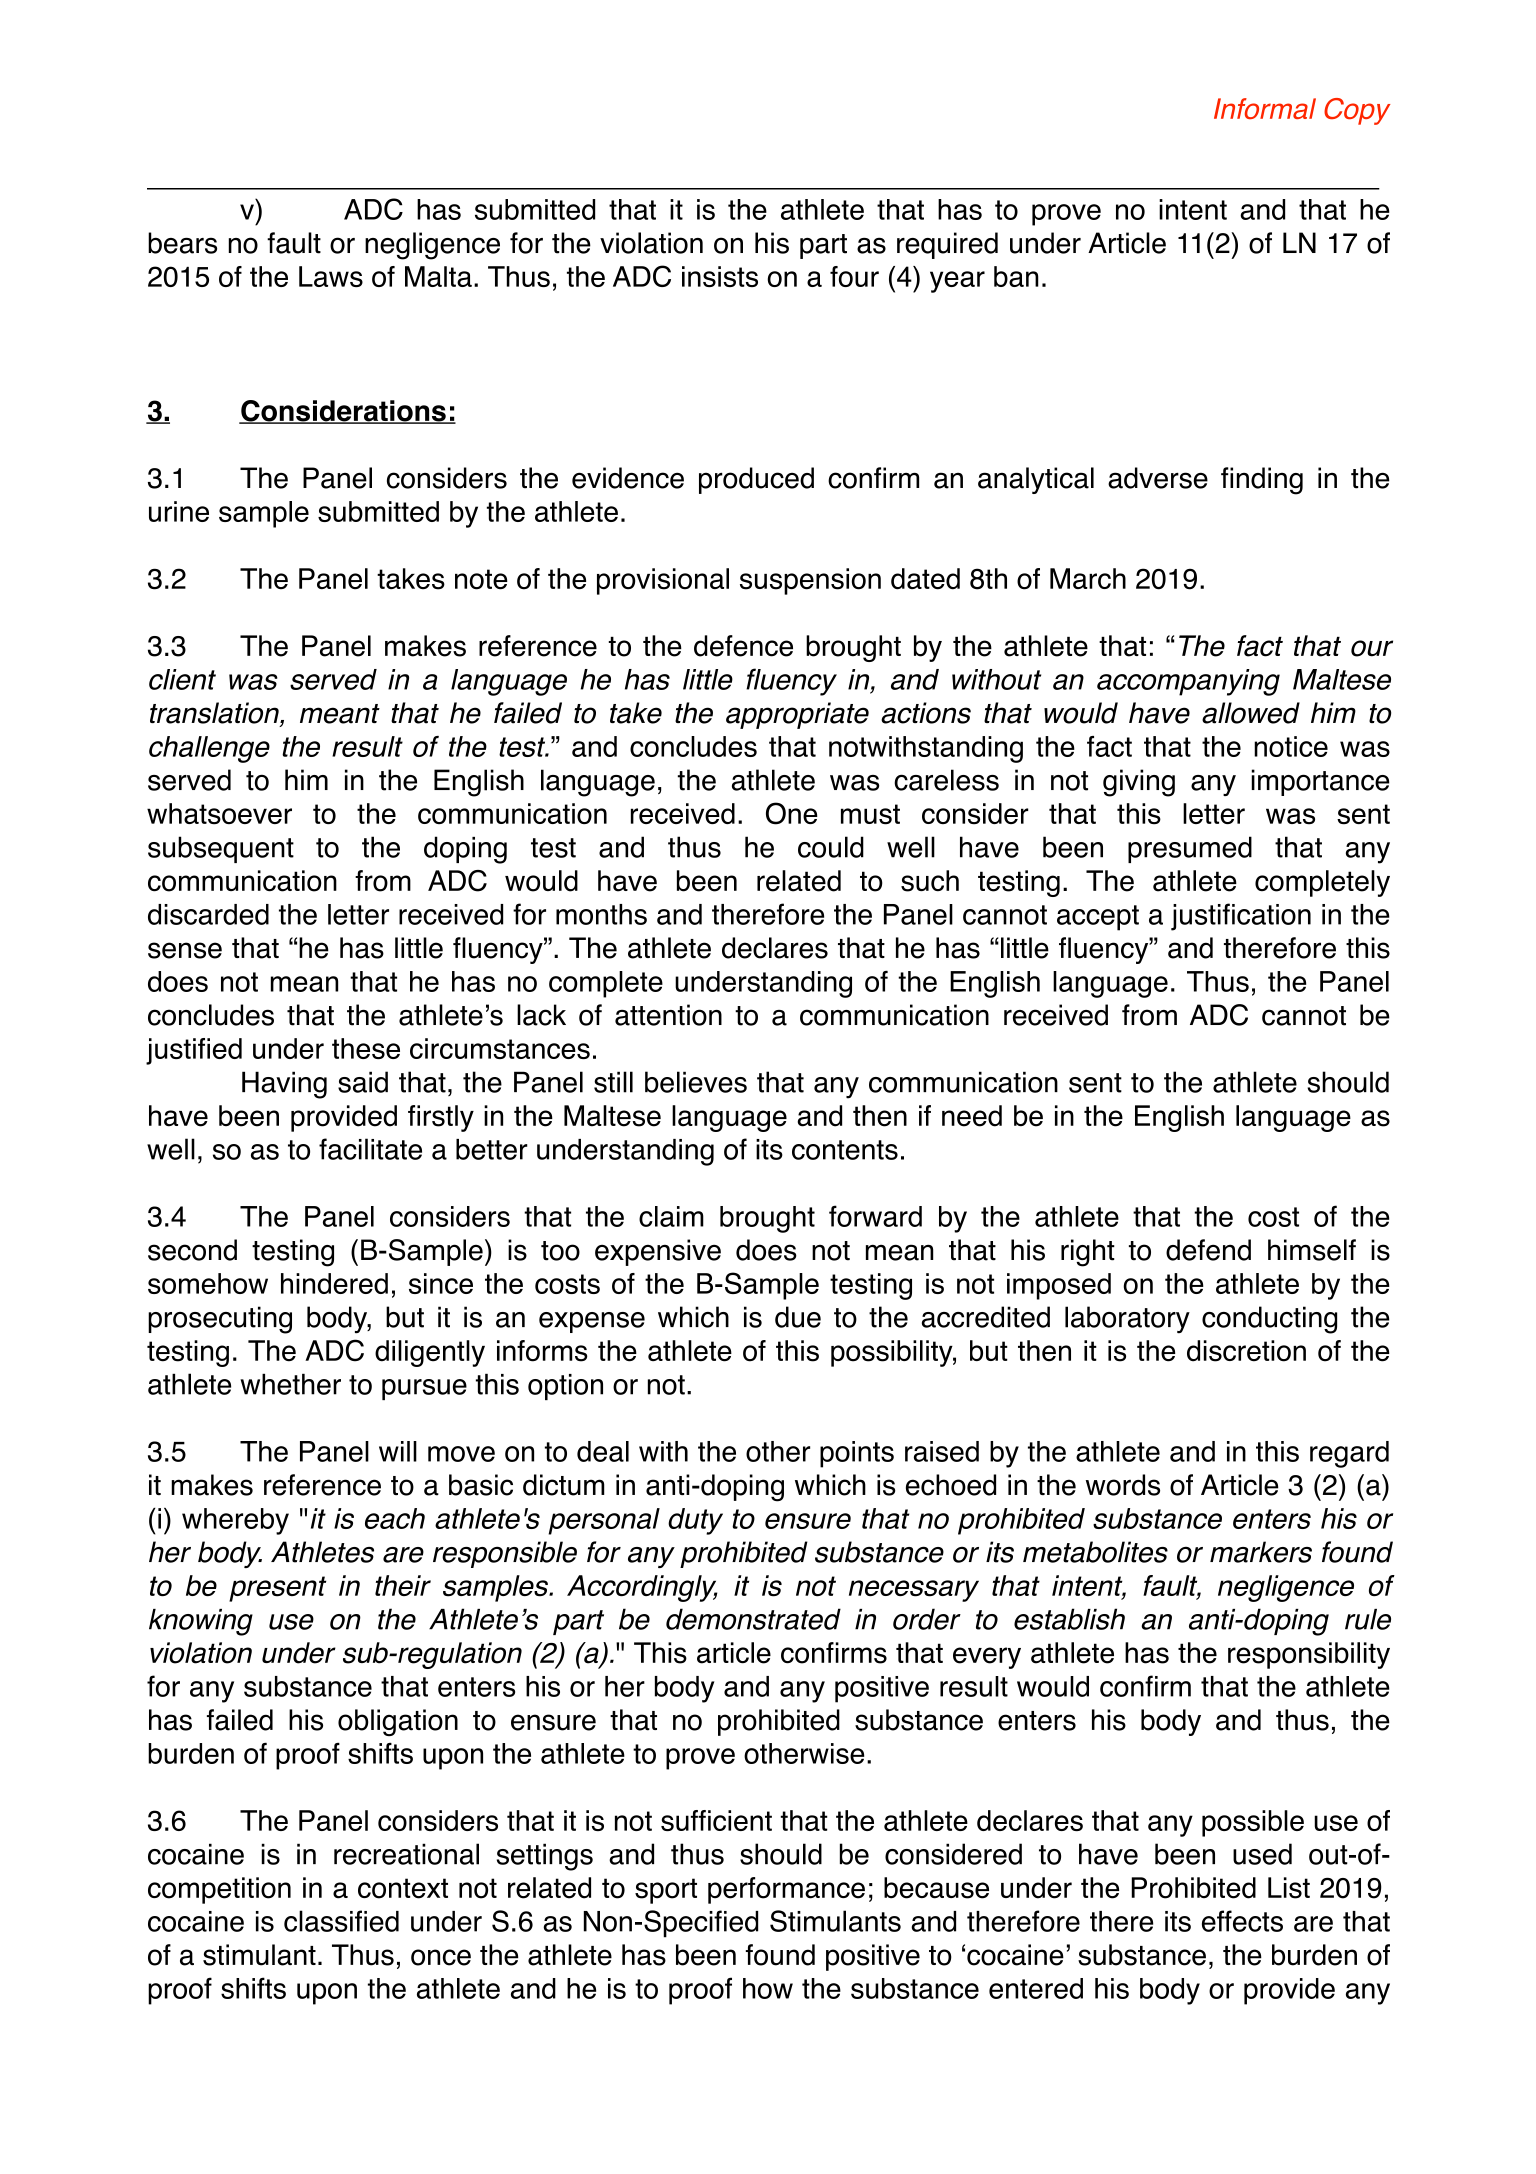 This screenshot has height=2174, width=1536. I want to click on Informal, so click(1265, 108).
